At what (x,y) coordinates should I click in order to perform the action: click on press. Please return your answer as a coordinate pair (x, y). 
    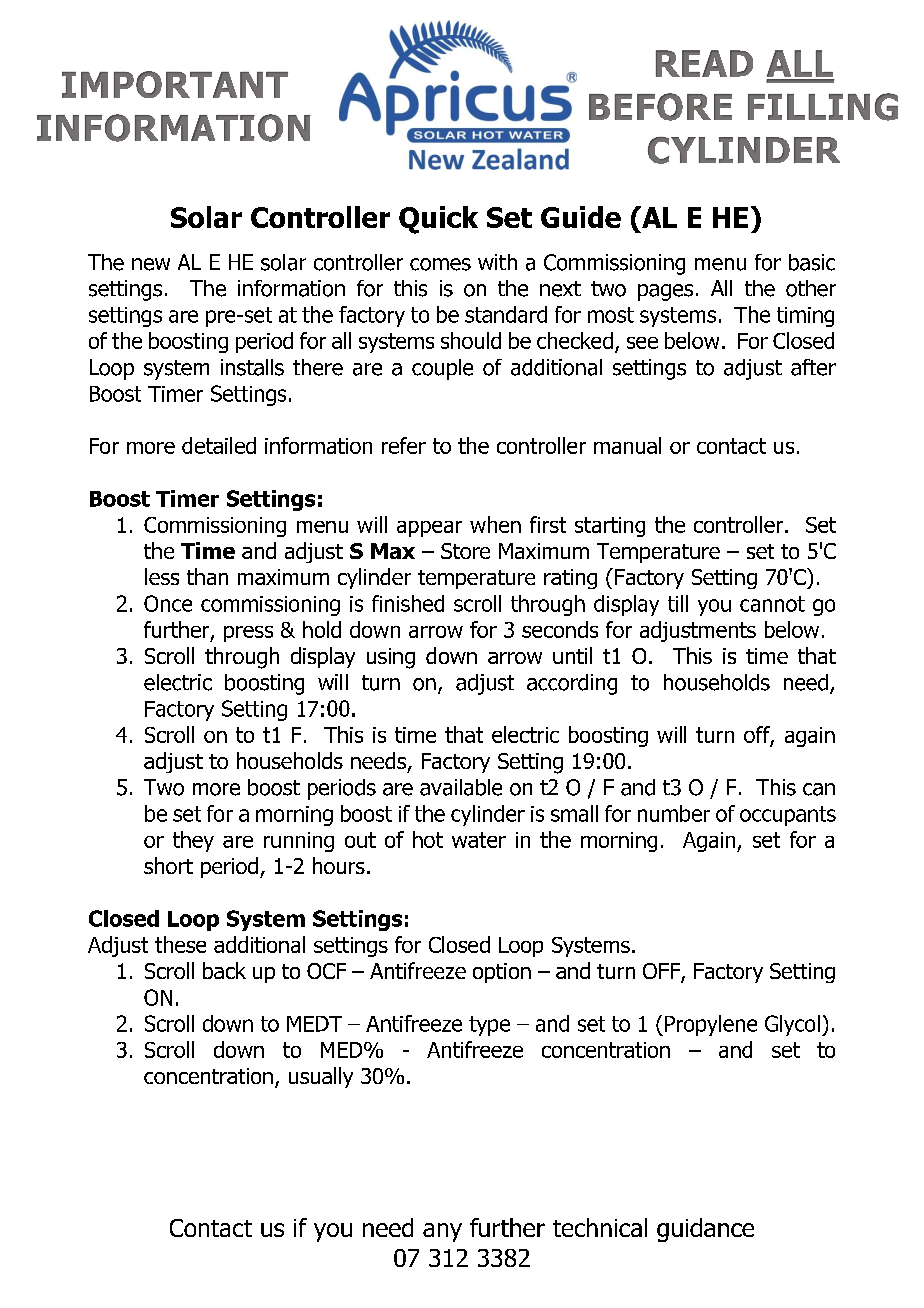
    Looking at the image, I should click on (248, 634).
